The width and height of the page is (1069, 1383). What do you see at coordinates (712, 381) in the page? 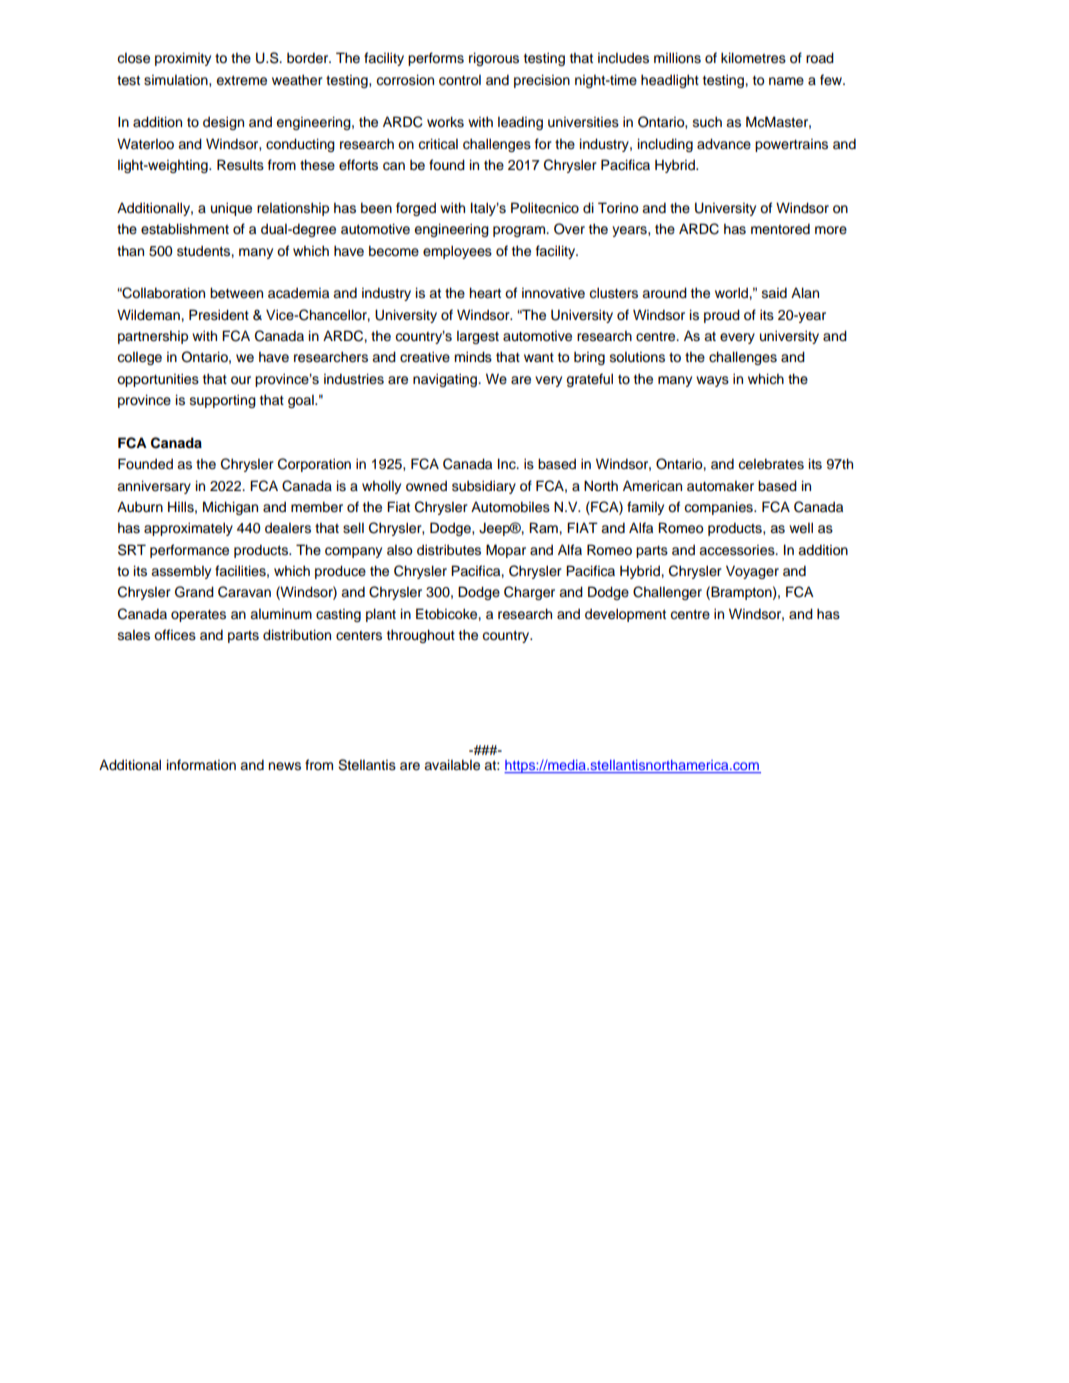
I see `ways` at bounding box center [712, 381].
